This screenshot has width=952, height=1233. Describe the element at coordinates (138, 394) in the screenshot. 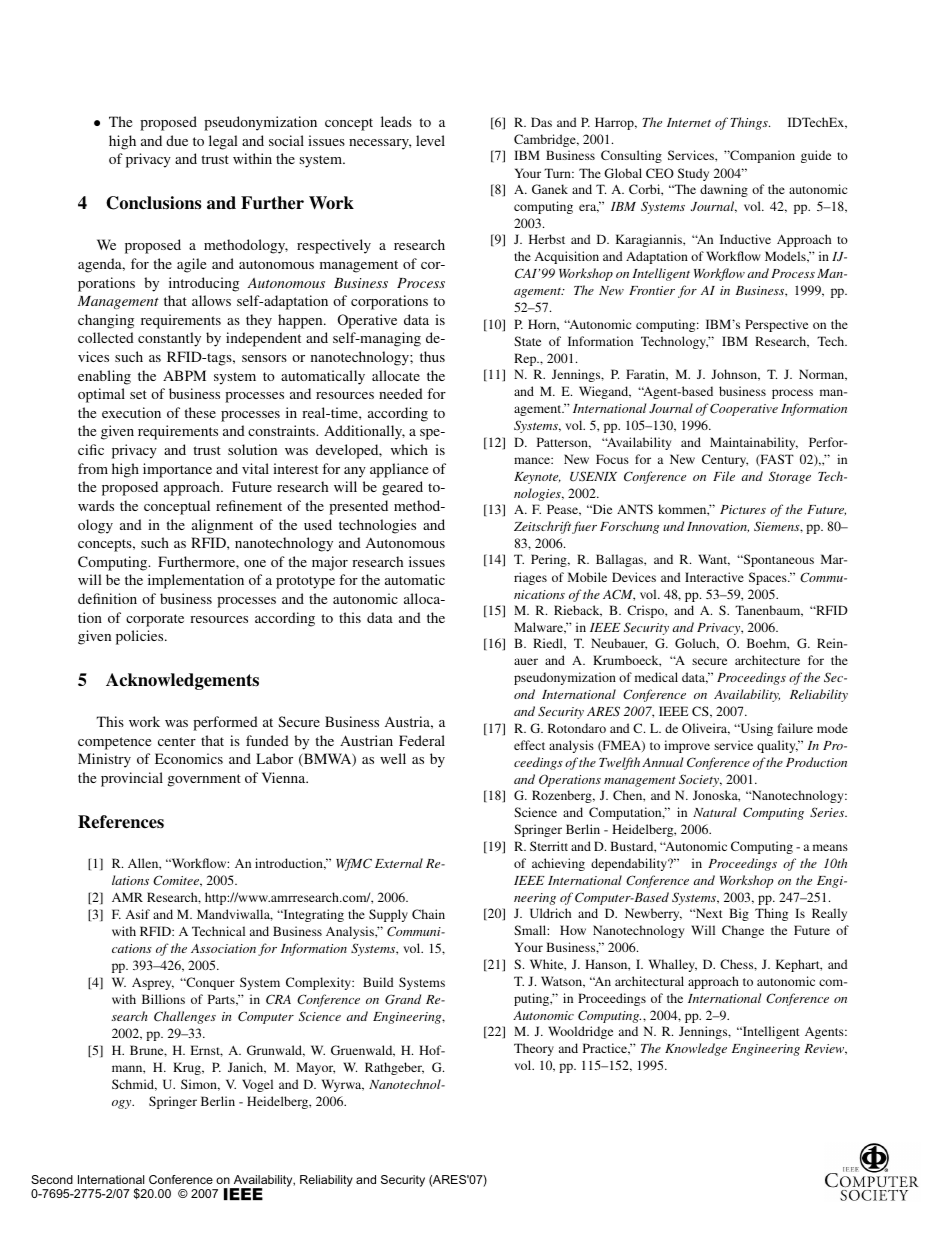

I see `set` at that location.
